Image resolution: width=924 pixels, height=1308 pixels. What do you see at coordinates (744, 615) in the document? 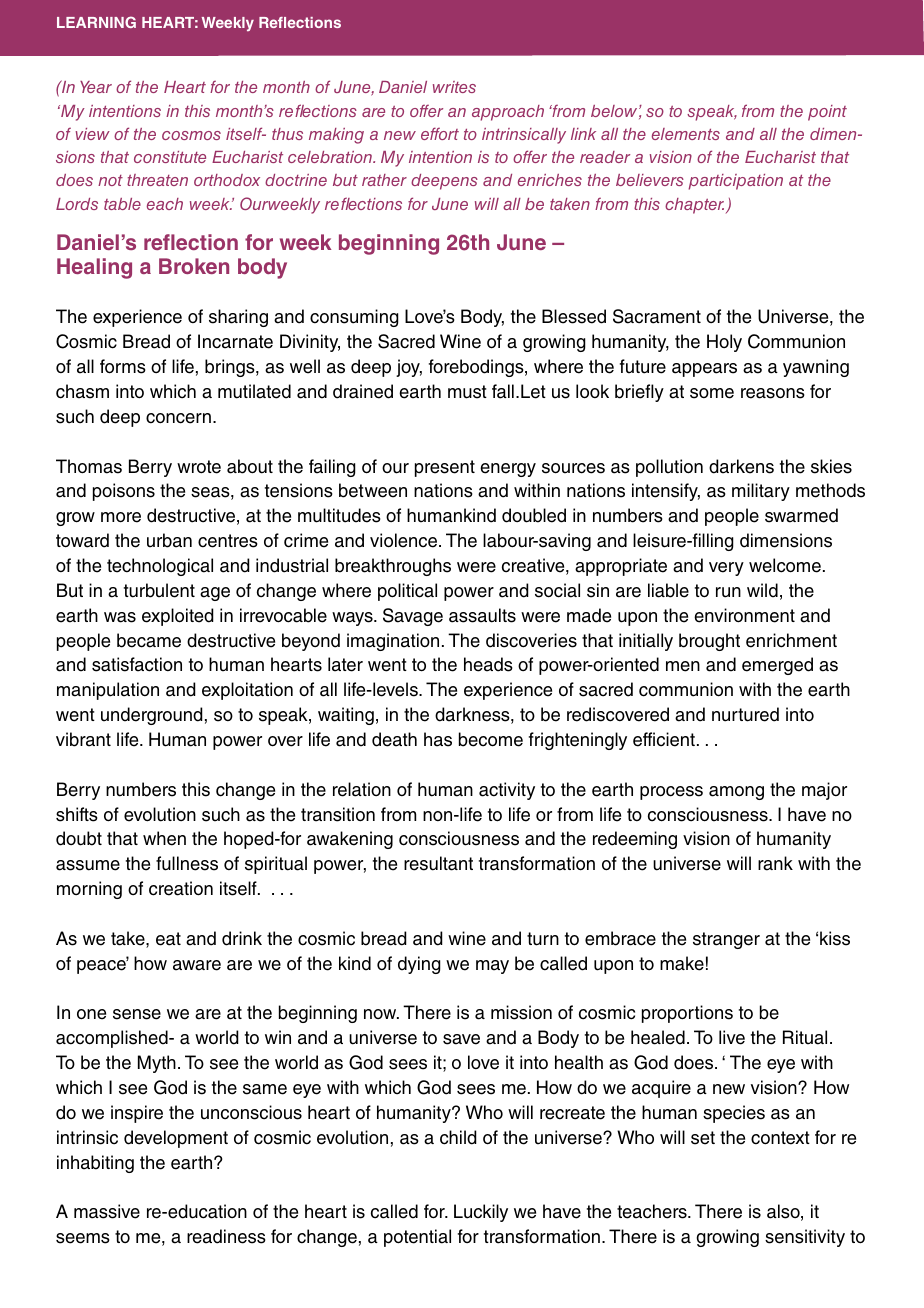
I see `environment` at bounding box center [744, 615].
